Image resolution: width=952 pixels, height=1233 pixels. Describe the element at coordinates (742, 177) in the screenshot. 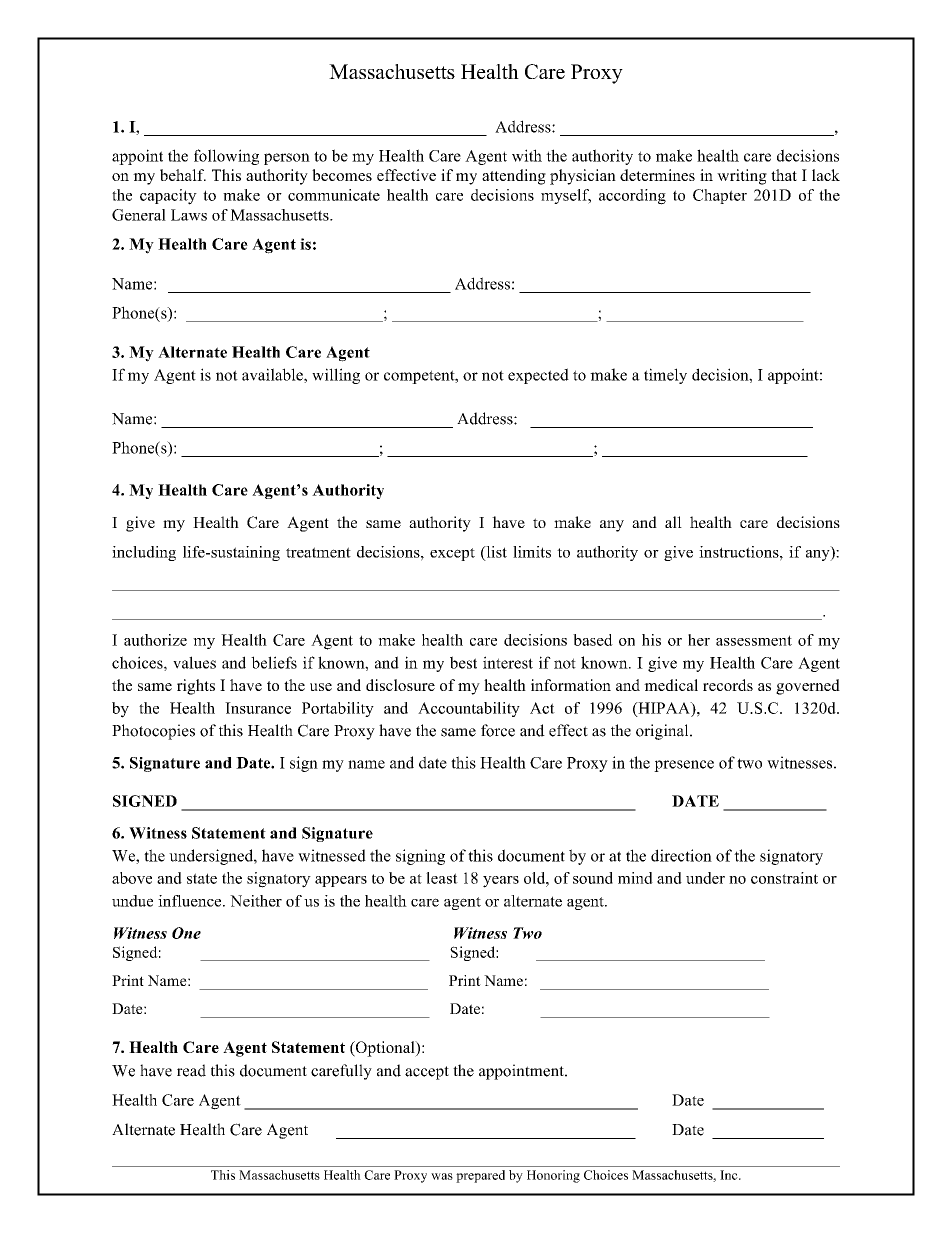

I see `writing` at that location.
